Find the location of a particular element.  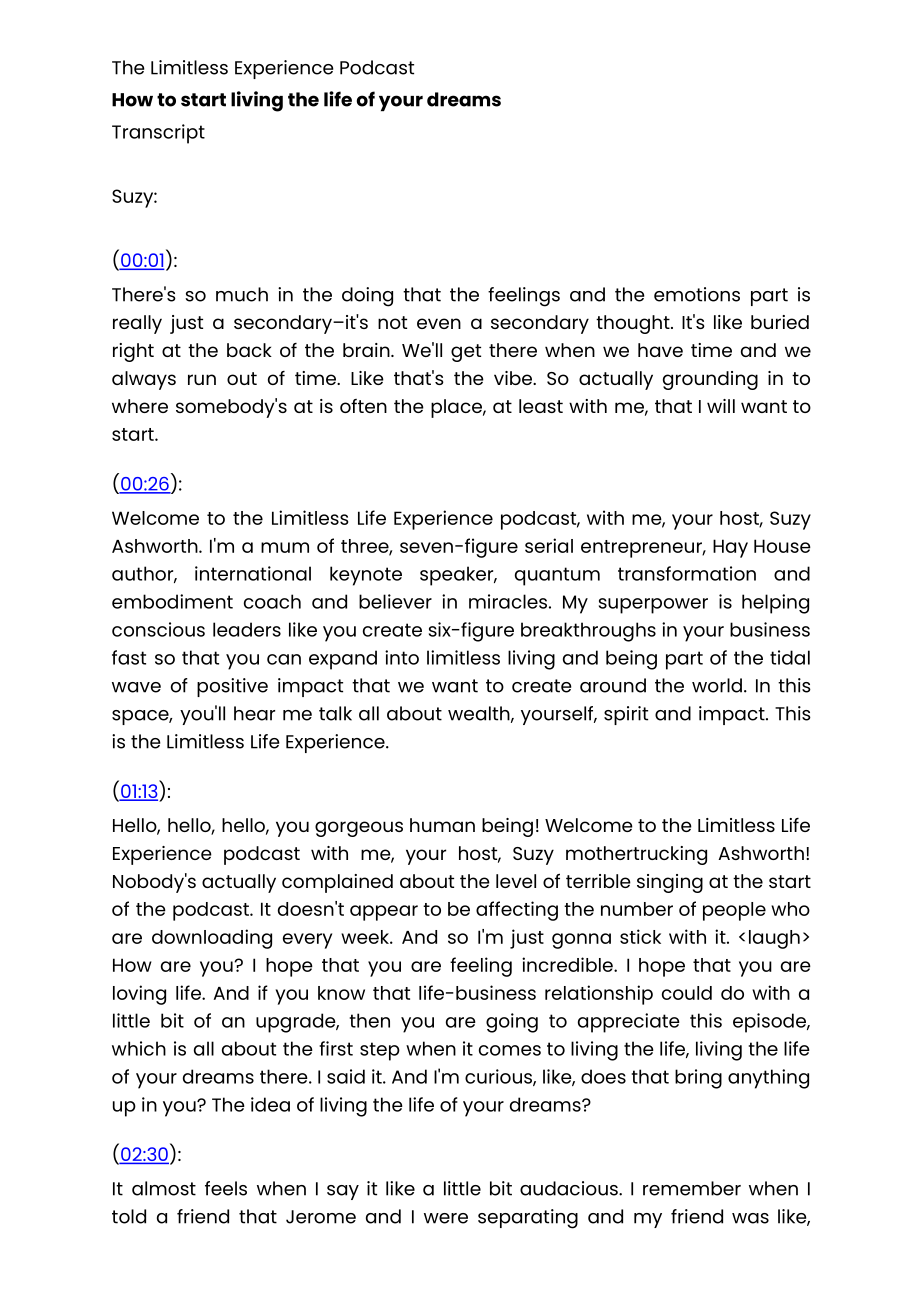

emotions is located at coordinates (697, 294).
